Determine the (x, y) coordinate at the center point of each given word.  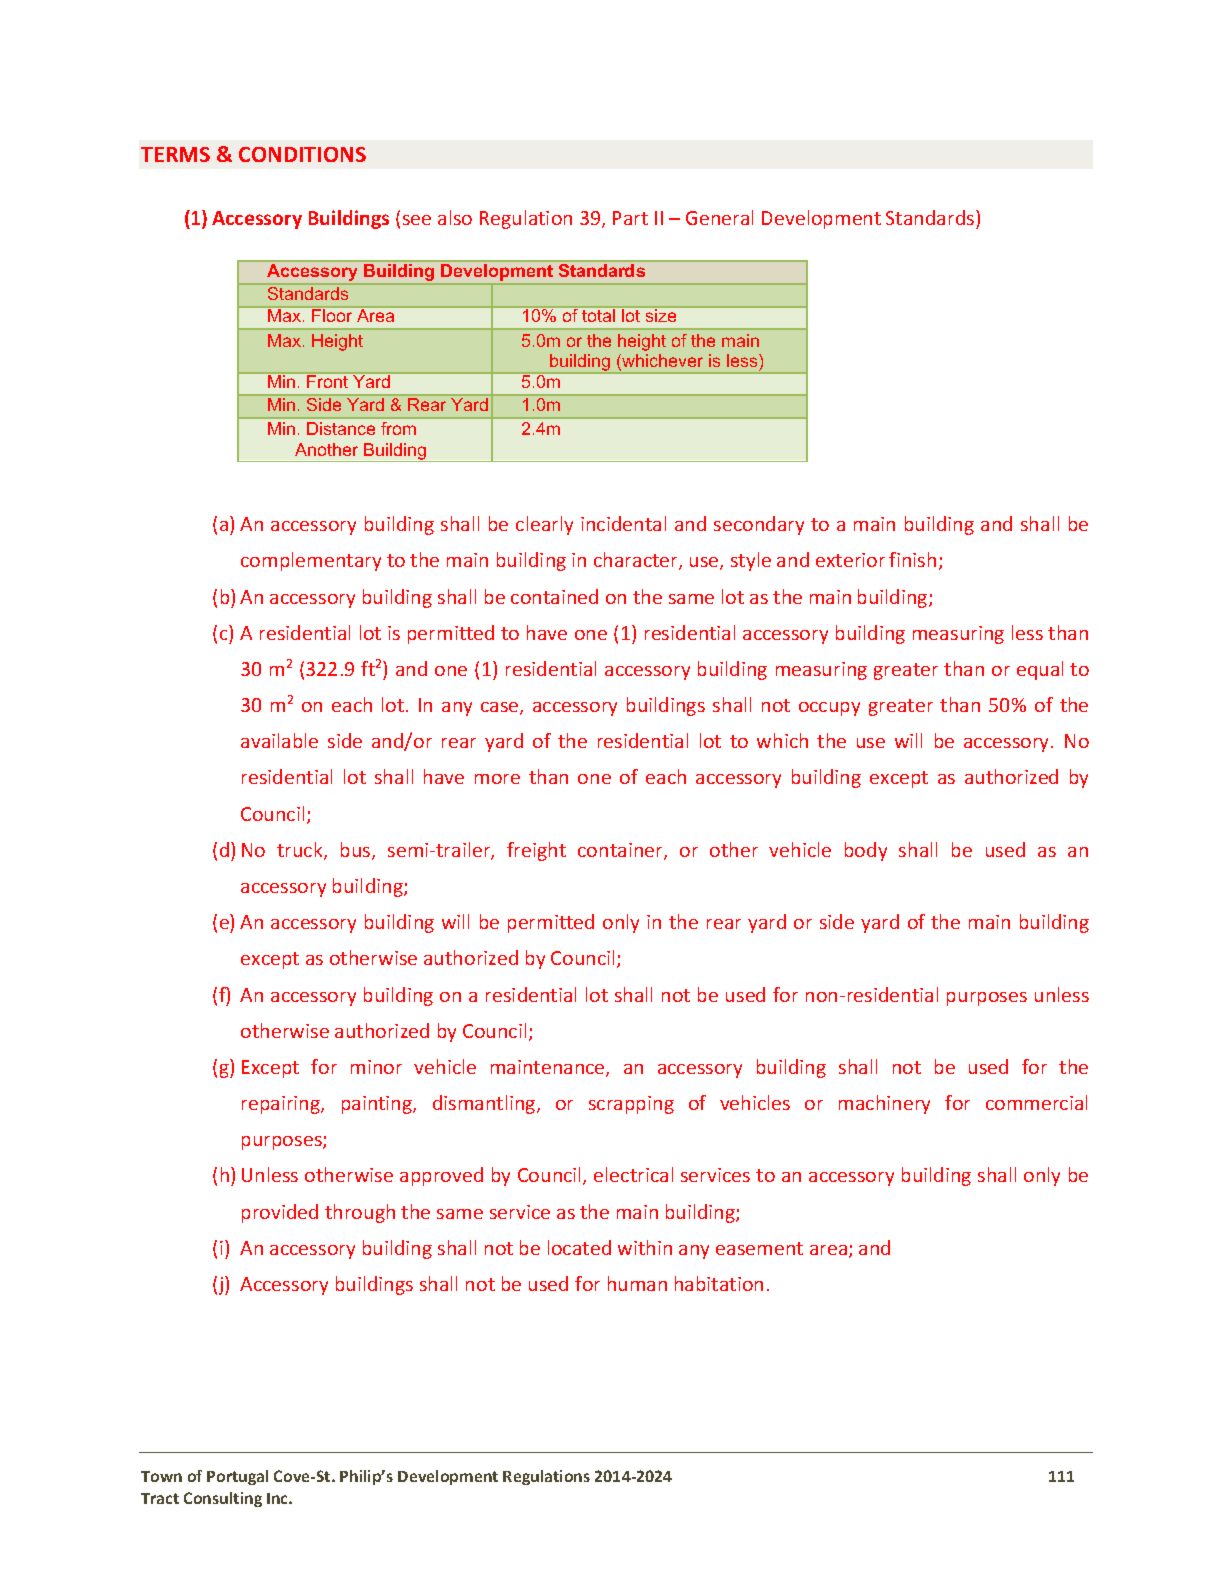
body (866, 851)
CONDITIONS (302, 154)
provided (280, 1213)
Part (630, 218)
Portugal (237, 1477)
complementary (311, 561)
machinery (884, 1104)
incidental (623, 523)
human (637, 1283)
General (719, 217)
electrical (633, 1174)
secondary (759, 525)
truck (301, 851)
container (621, 851)
